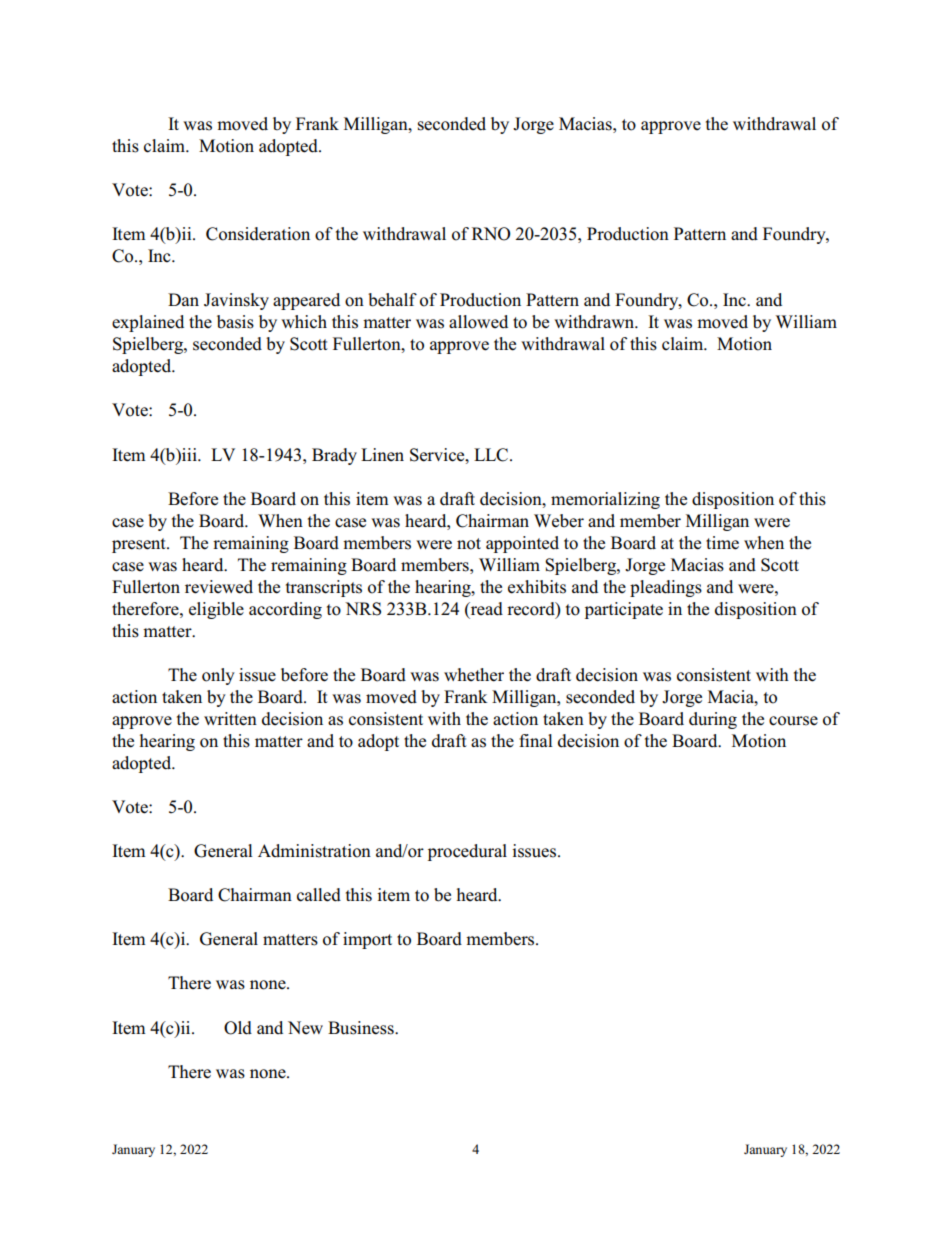 This image has height=1233, width=952. I want to click on RNO, so click(491, 234).
